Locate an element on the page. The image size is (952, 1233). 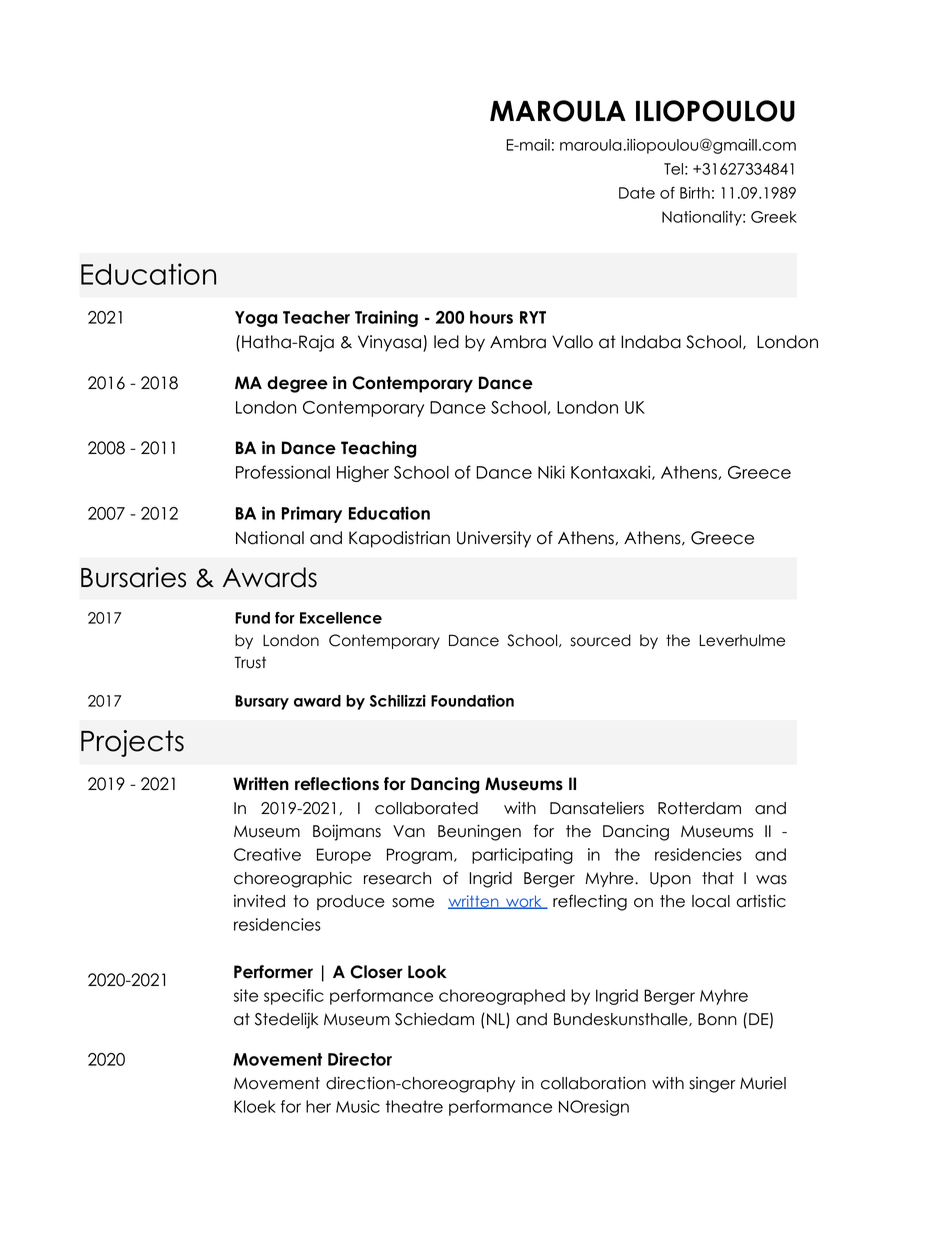
Foundation is located at coordinates (472, 701).
